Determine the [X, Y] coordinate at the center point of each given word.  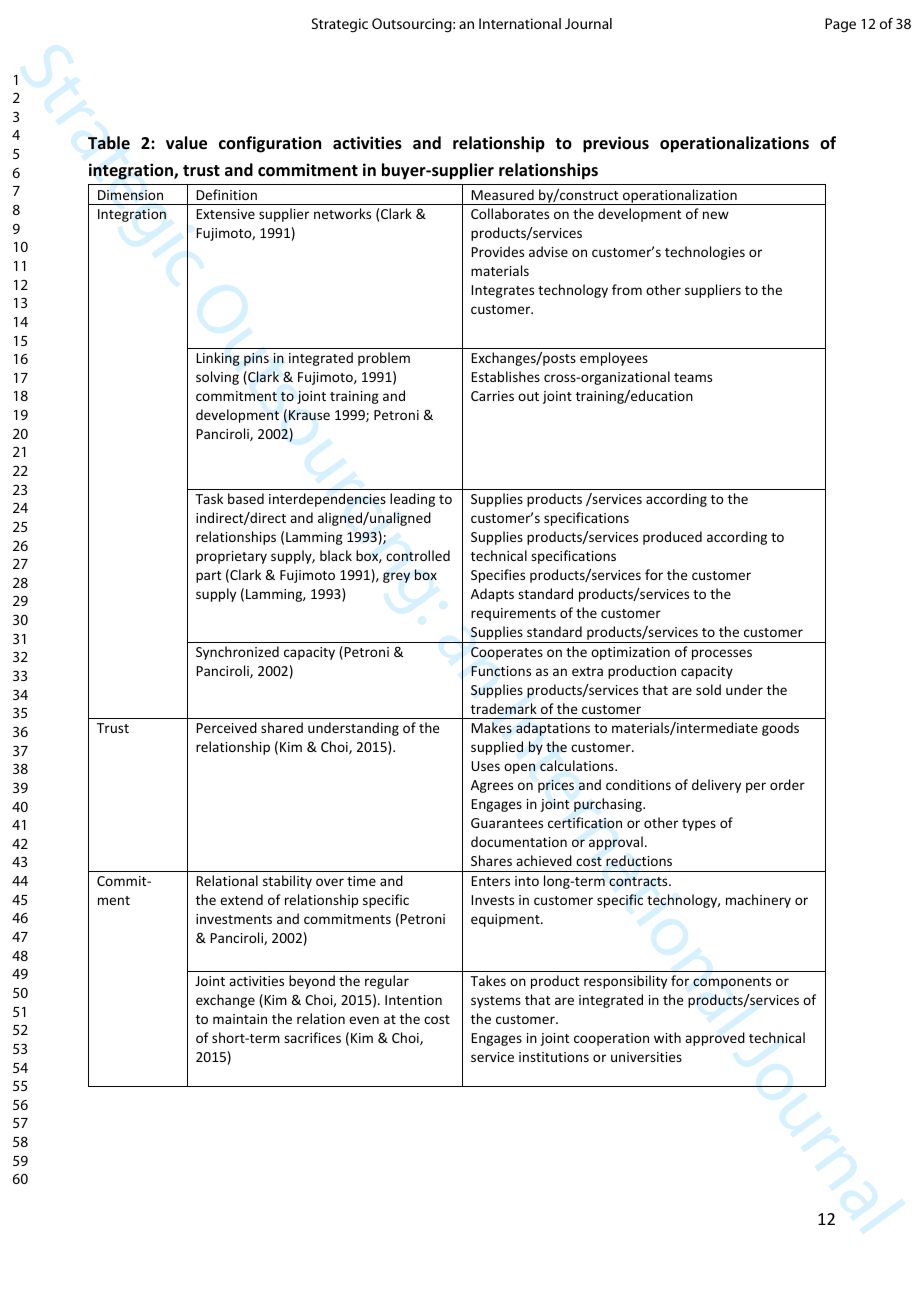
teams [693, 377]
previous [616, 144]
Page [840, 25]
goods [780, 729]
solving [217, 378]
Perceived [226, 727]
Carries [492, 396]
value [186, 143]
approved [715, 1039]
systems [496, 1002]
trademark [504, 708]
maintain [240, 1019]
